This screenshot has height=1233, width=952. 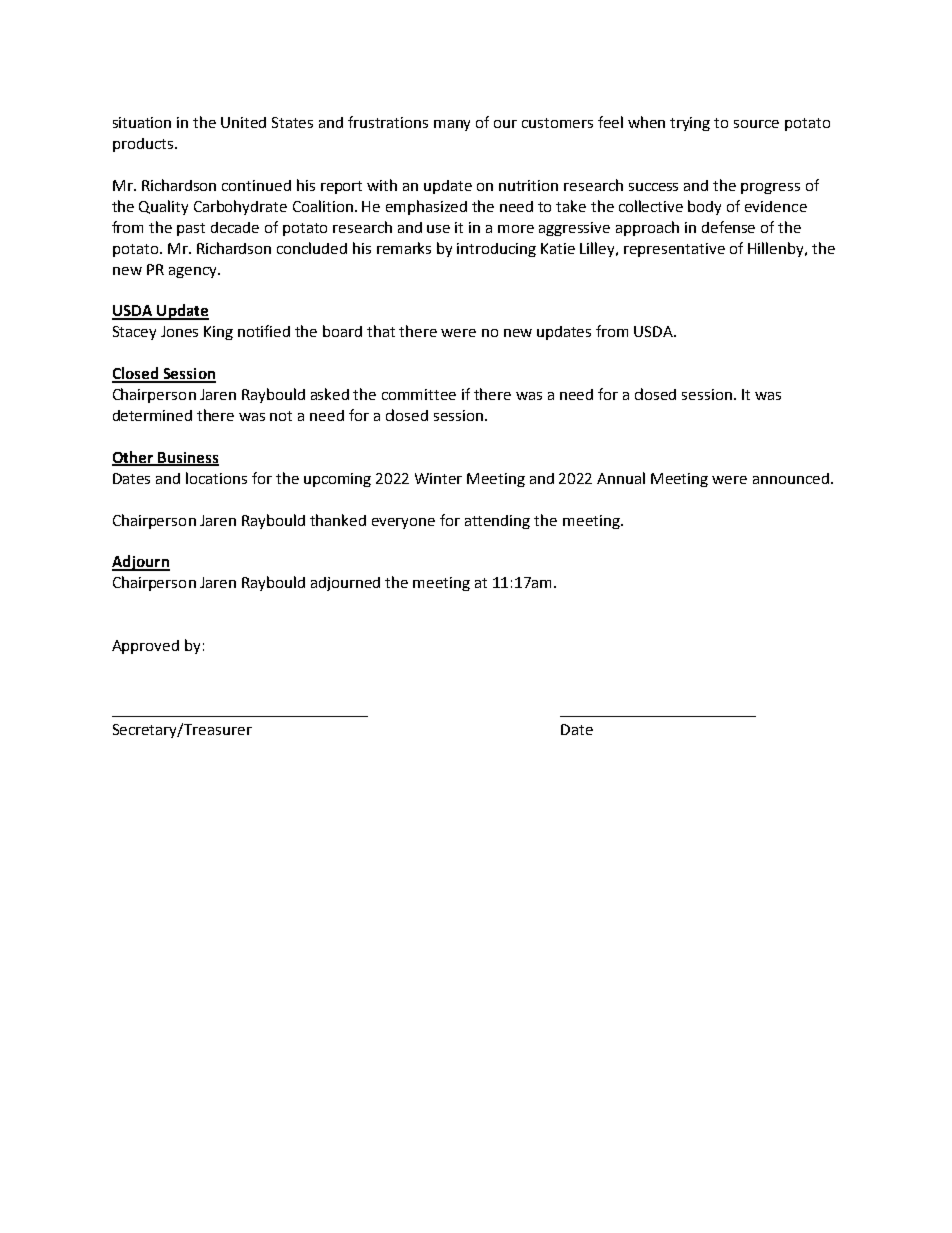 I want to click on determined, so click(x=152, y=415).
